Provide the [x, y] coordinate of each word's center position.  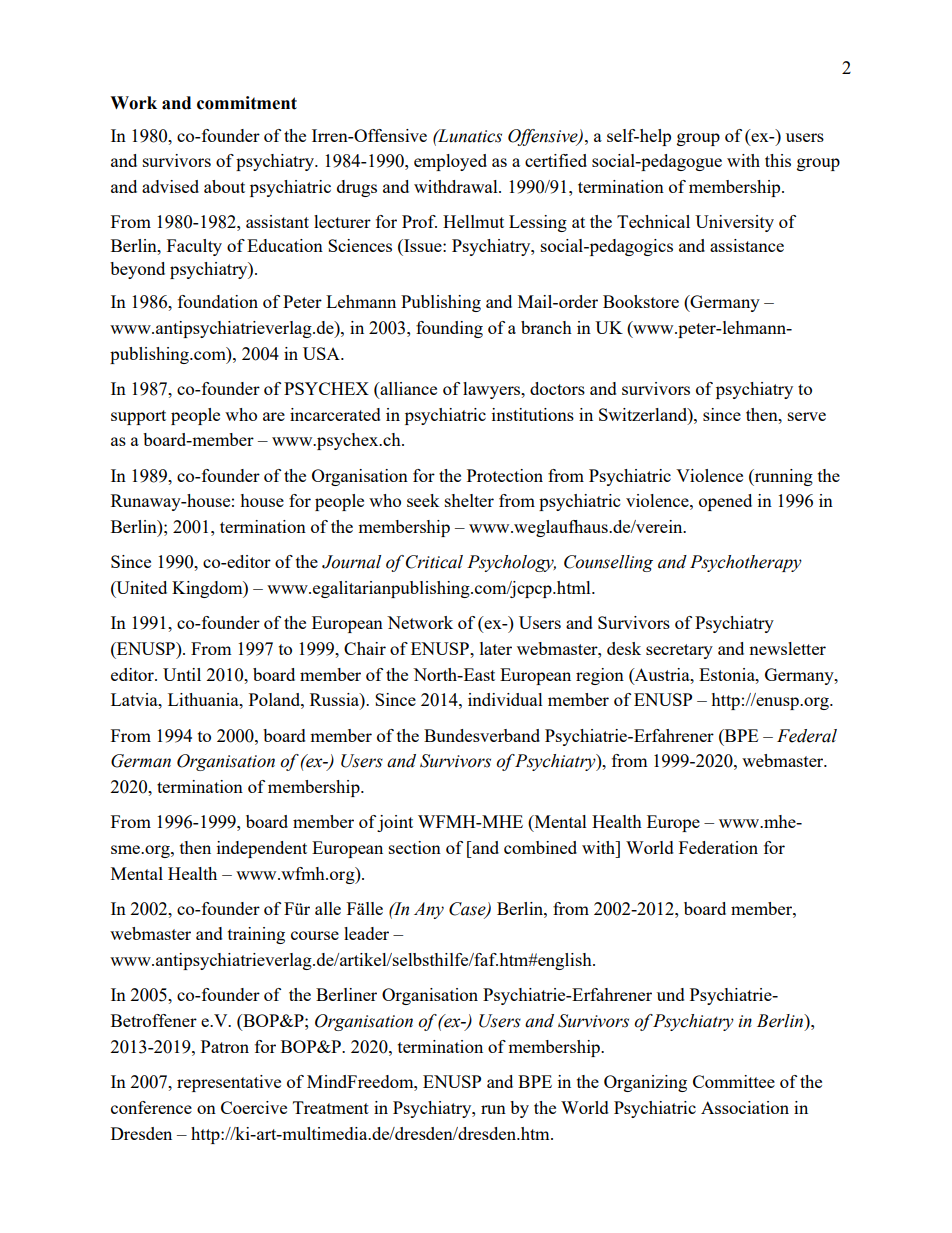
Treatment [331, 1107]
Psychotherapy [746, 563]
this [778, 160]
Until [182, 674]
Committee [734, 1081]
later [496, 648]
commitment [247, 103]
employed [450, 162]
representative [229, 1083]
